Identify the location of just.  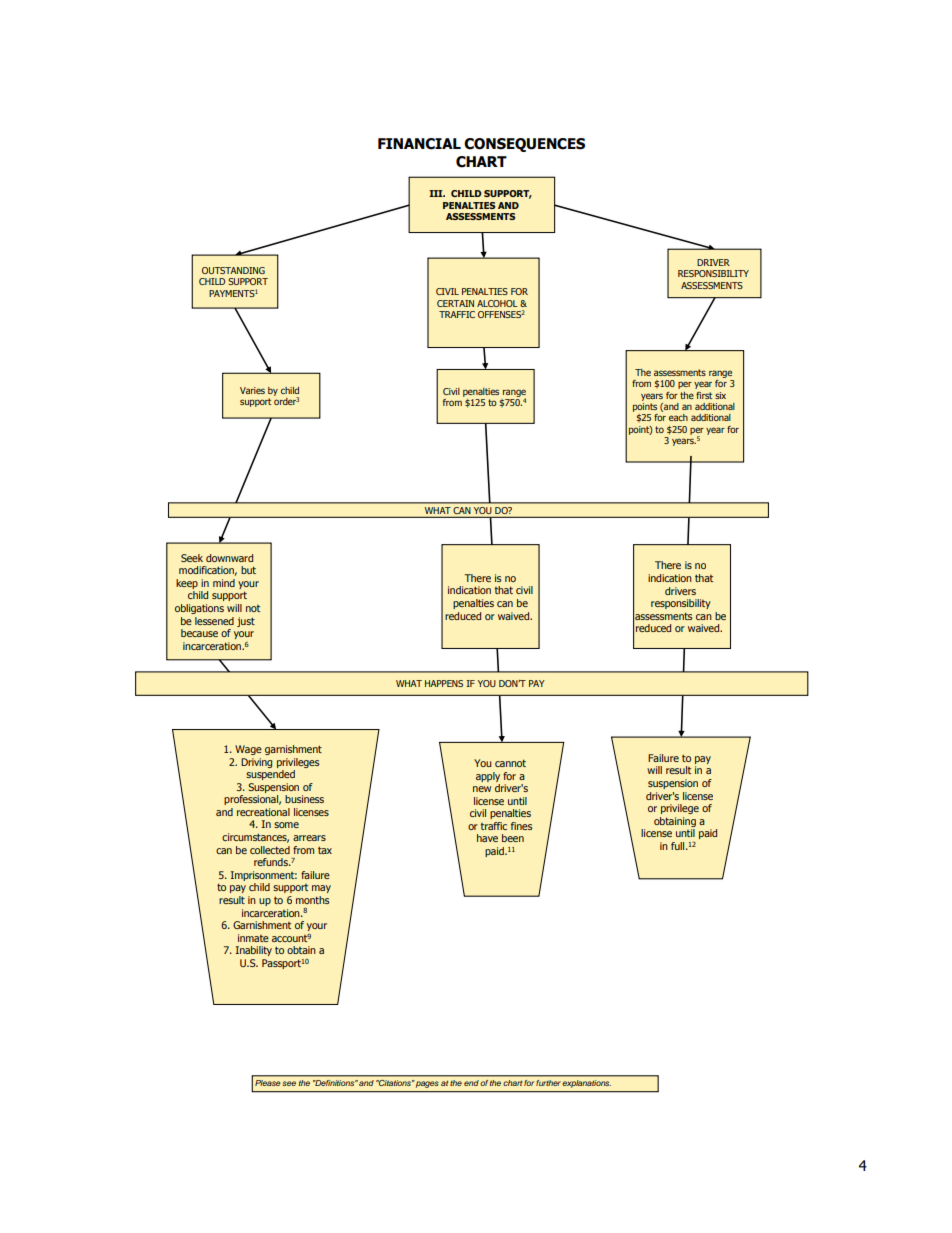
(246, 622).
